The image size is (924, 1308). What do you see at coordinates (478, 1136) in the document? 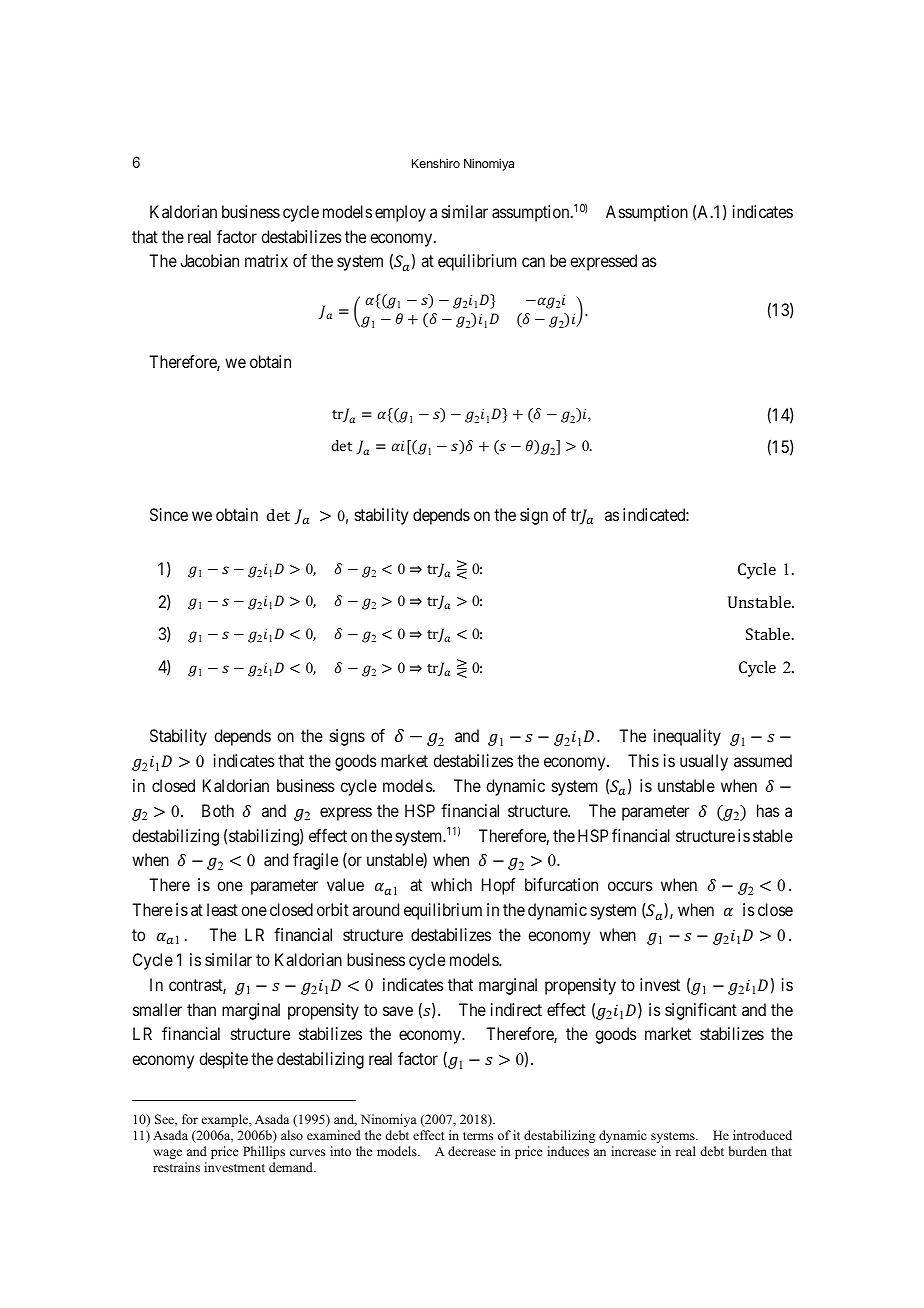
I see `terms` at bounding box center [478, 1136].
